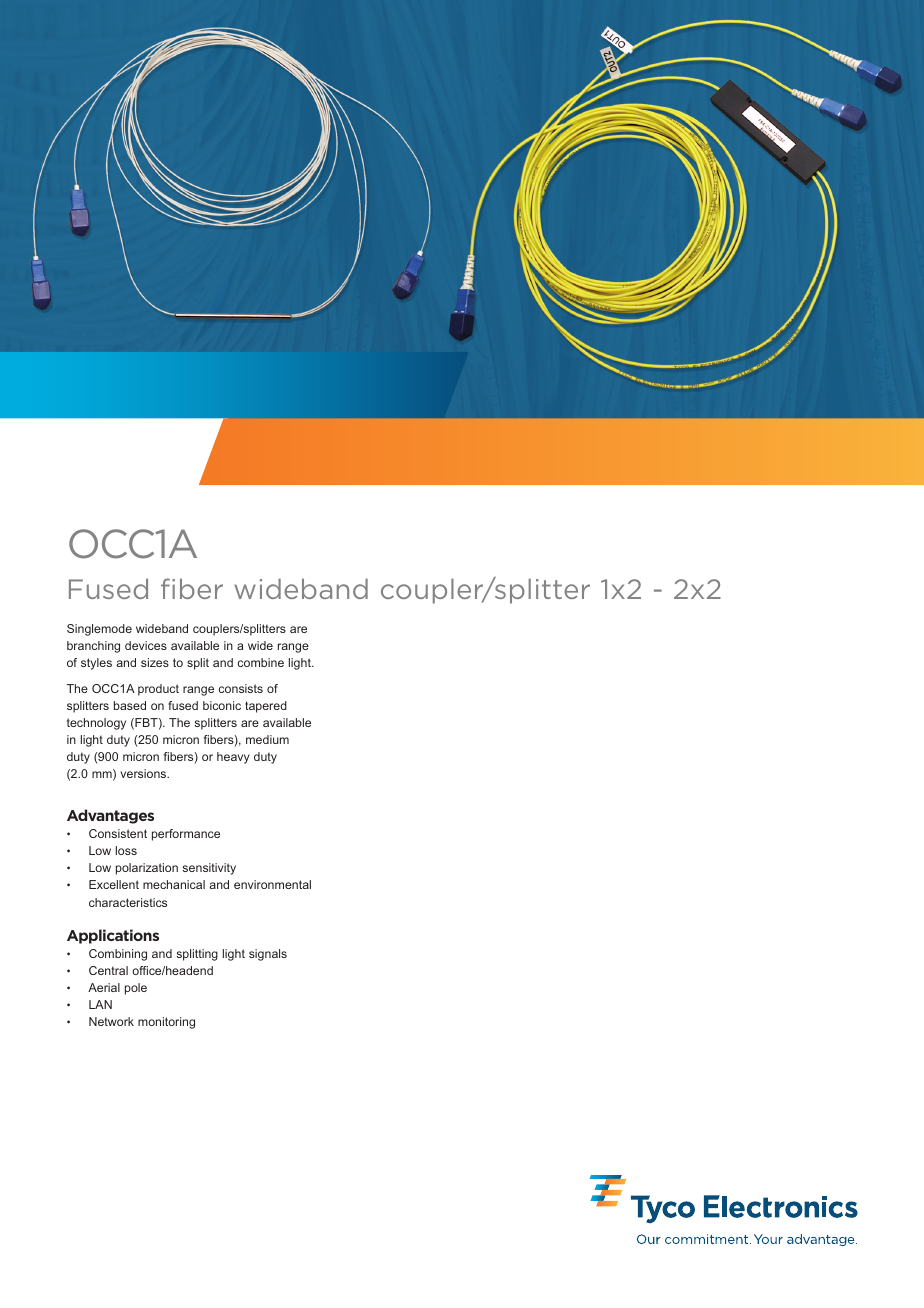  I want to click on styles, so click(96, 664).
